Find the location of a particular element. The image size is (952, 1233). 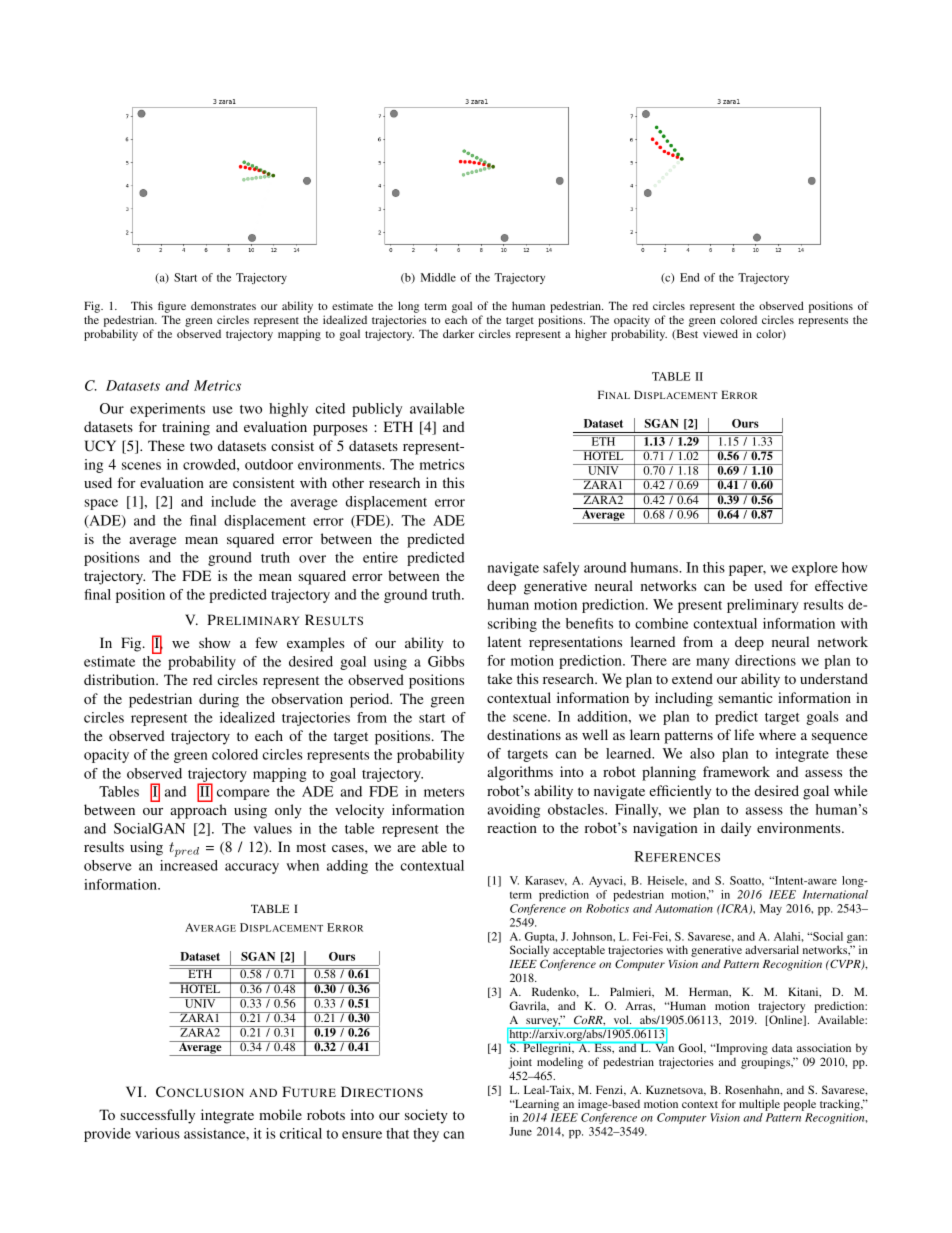

darker is located at coordinates (458, 333).
